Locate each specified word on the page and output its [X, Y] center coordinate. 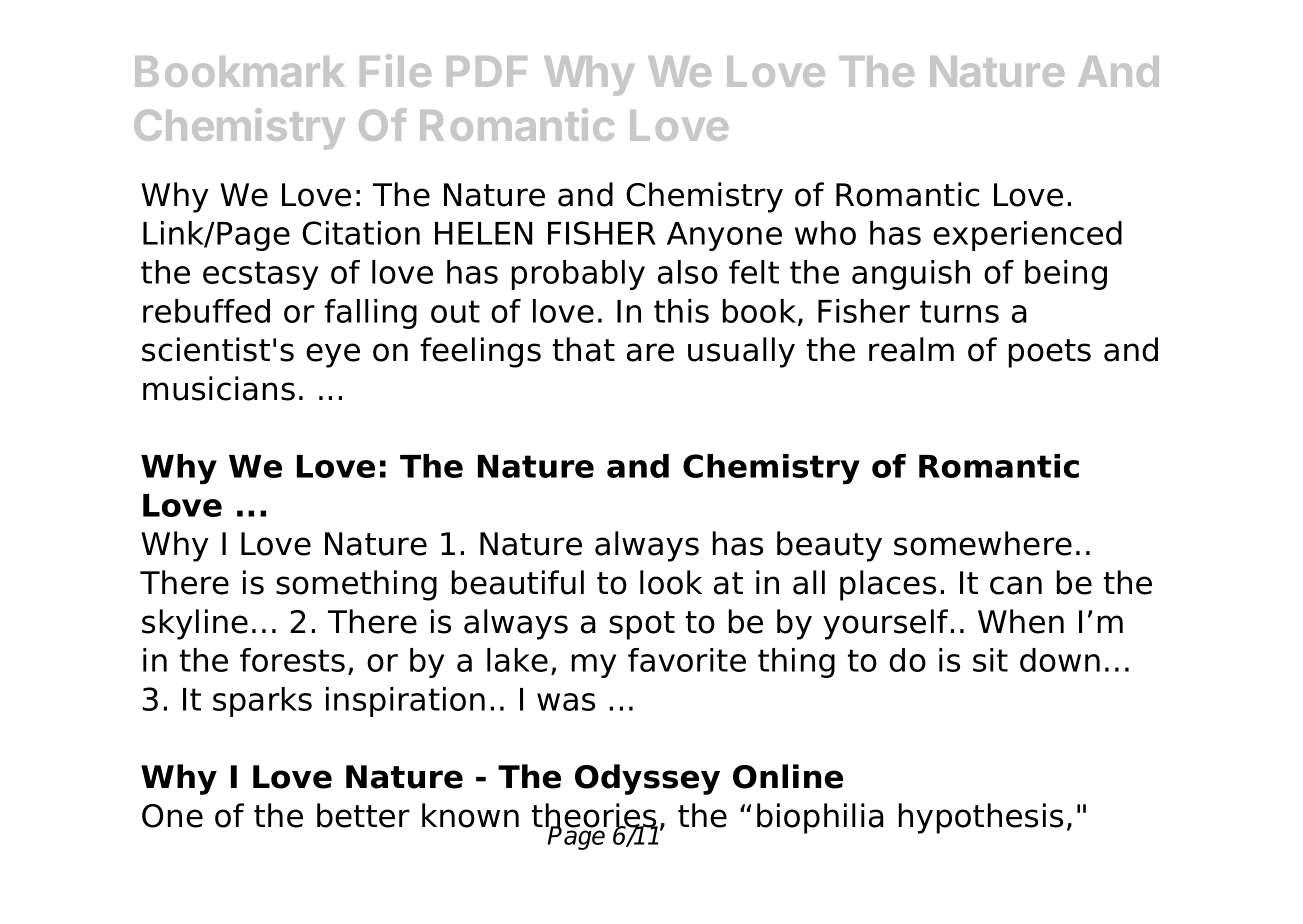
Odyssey [647, 779]
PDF [487, 71]
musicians [219, 388]
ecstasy [260, 275]
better [363, 815]
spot [642, 625]
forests [292, 660]
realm [911, 349]
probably [578, 275]
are [650, 352]
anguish [911, 275]
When [1021, 621]
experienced [1027, 236]
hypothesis [981, 818]
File [395, 70]
